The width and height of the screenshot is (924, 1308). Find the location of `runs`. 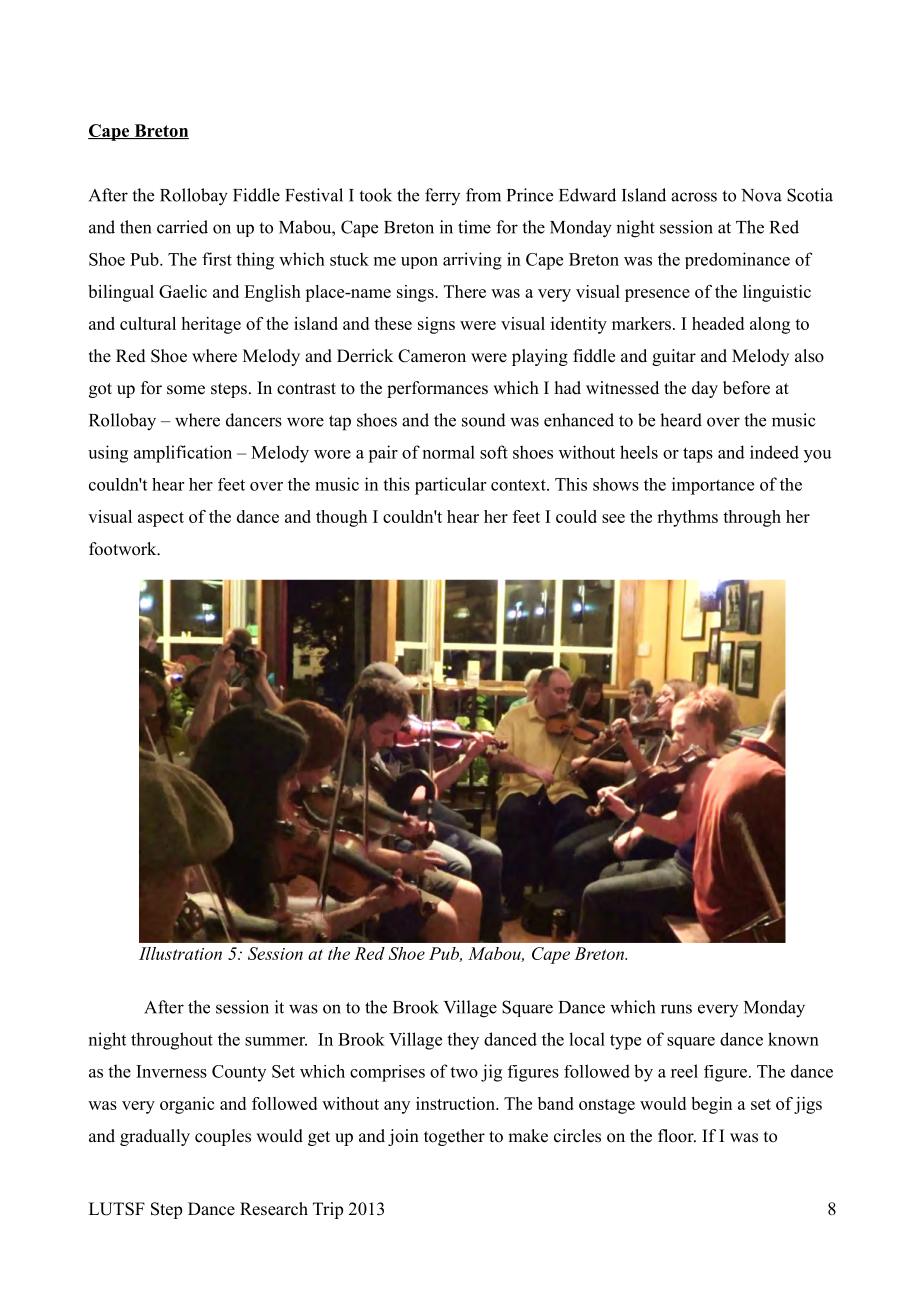

runs is located at coordinates (676, 1009).
